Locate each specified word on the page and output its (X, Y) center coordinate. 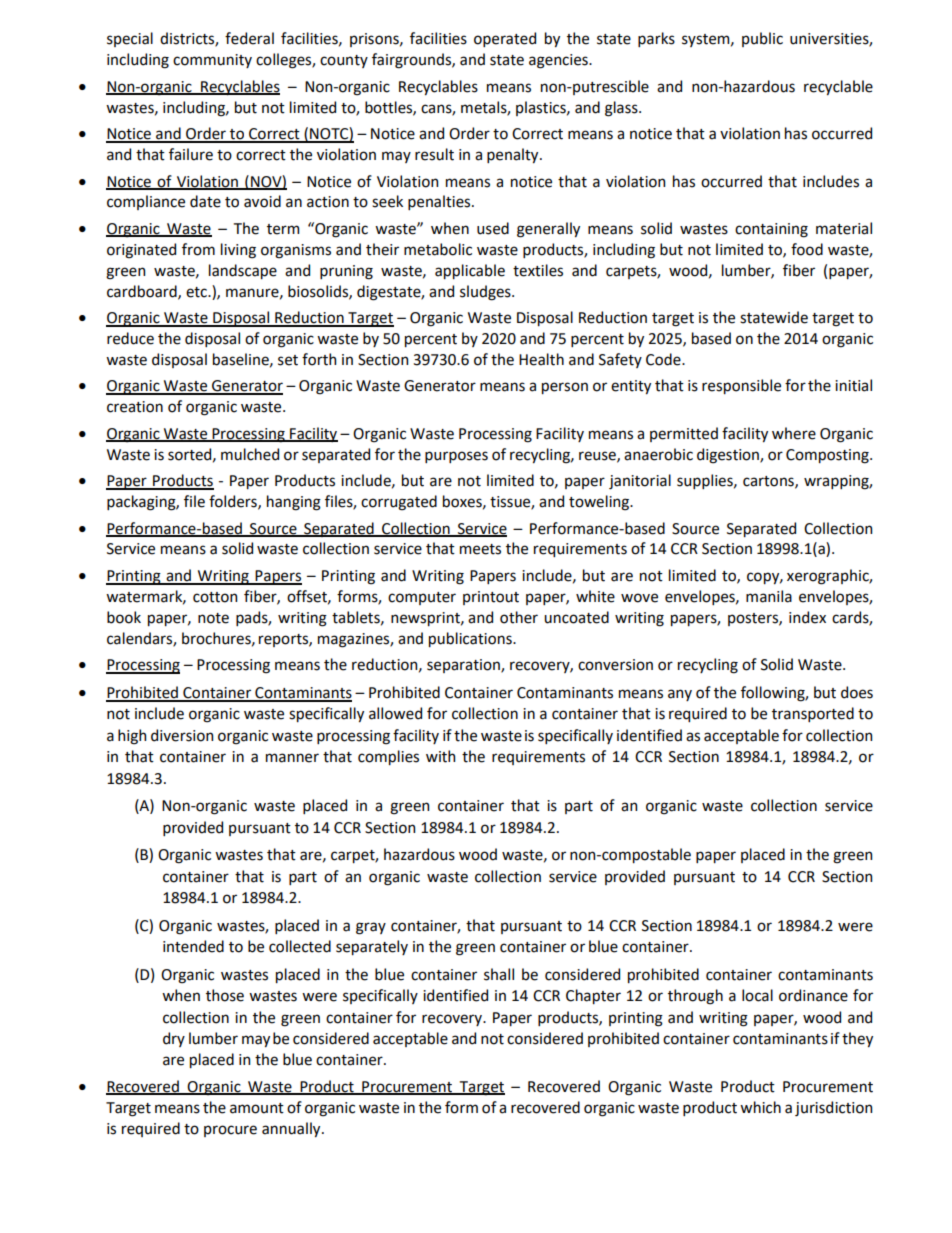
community (212, 61)
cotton (215, 597)
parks (656, 39)
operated (505, 39)
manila (769, 596)
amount (257, 1108)
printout (491, 598)
